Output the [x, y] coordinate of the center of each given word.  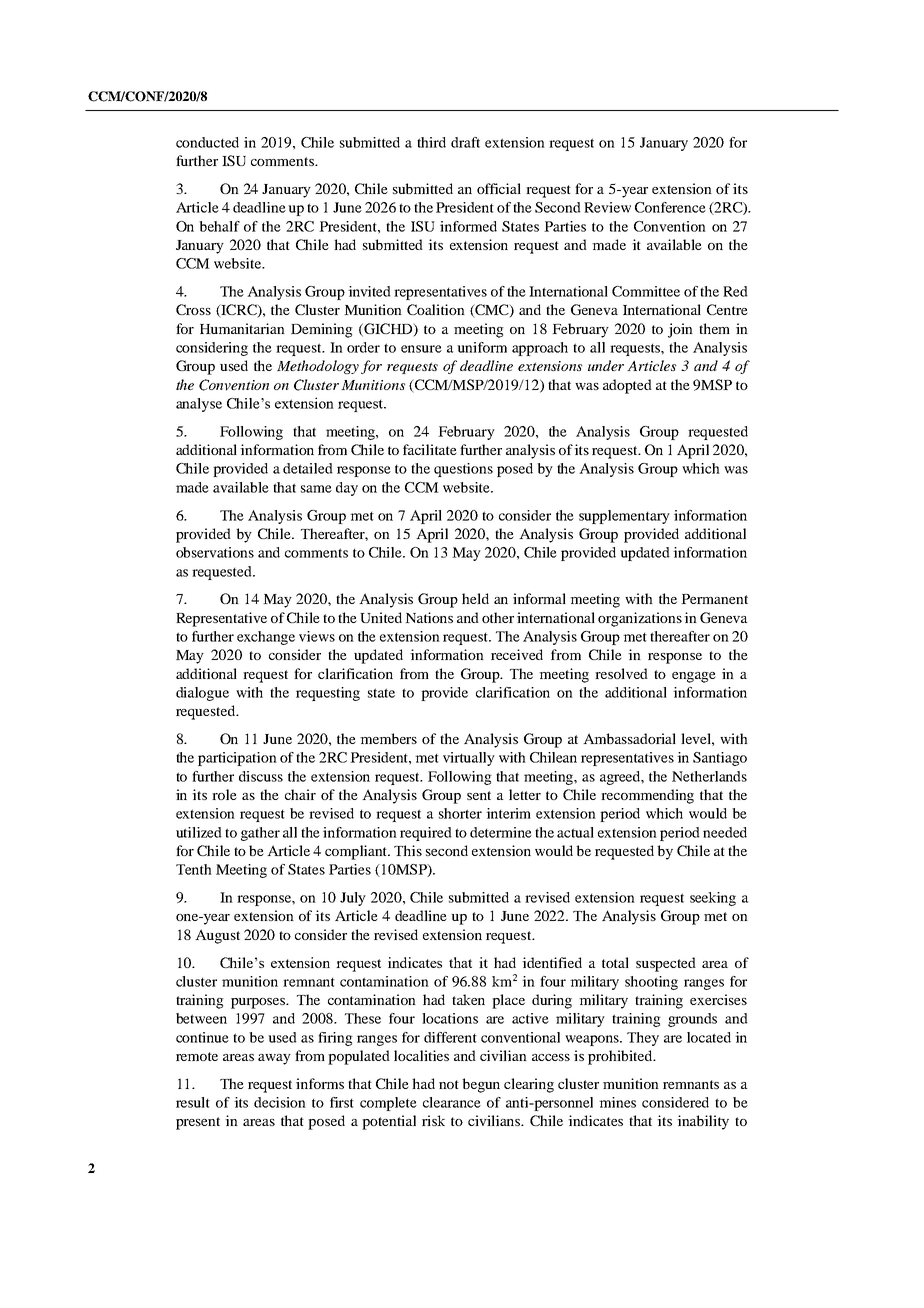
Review [607, 207]
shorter [460, 813]
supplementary [624, 517]
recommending [647, 796]
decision [280, 1102]
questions [463, 470]
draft [465, 142]
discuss [261, 776]
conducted [207, 142]
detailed [308, 468]
